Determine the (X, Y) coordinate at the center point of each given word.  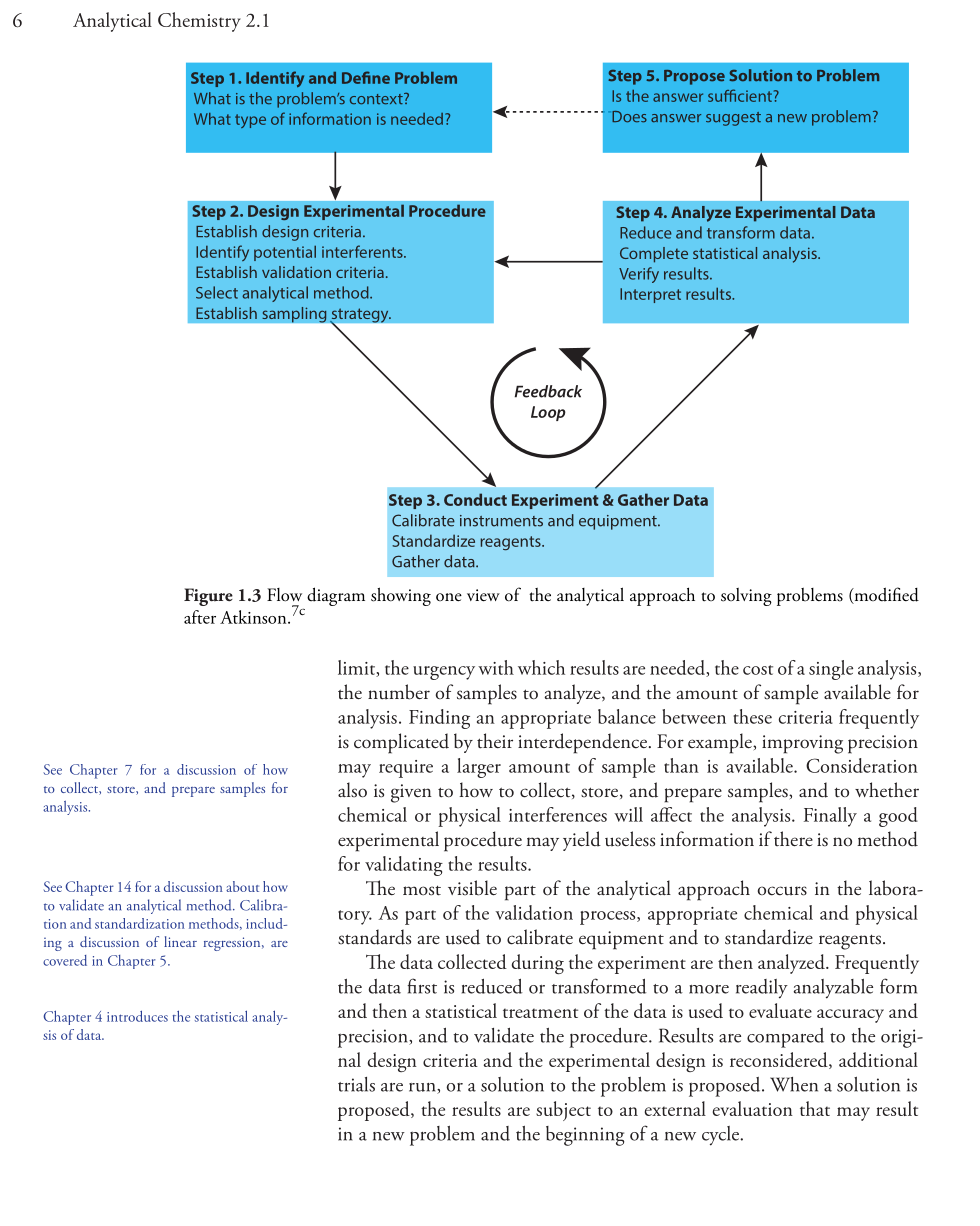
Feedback (548, 391)
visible (472, 888)
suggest (733, 119)
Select (217, 292)
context (377, 99)
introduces (137, 1016)
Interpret (650, 295)
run (423, 1088)
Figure (208, 597)
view (483, 595)
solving (746, 597)
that (815, 1108)
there (793, 839)
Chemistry (199, 22)
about (242, 886)
